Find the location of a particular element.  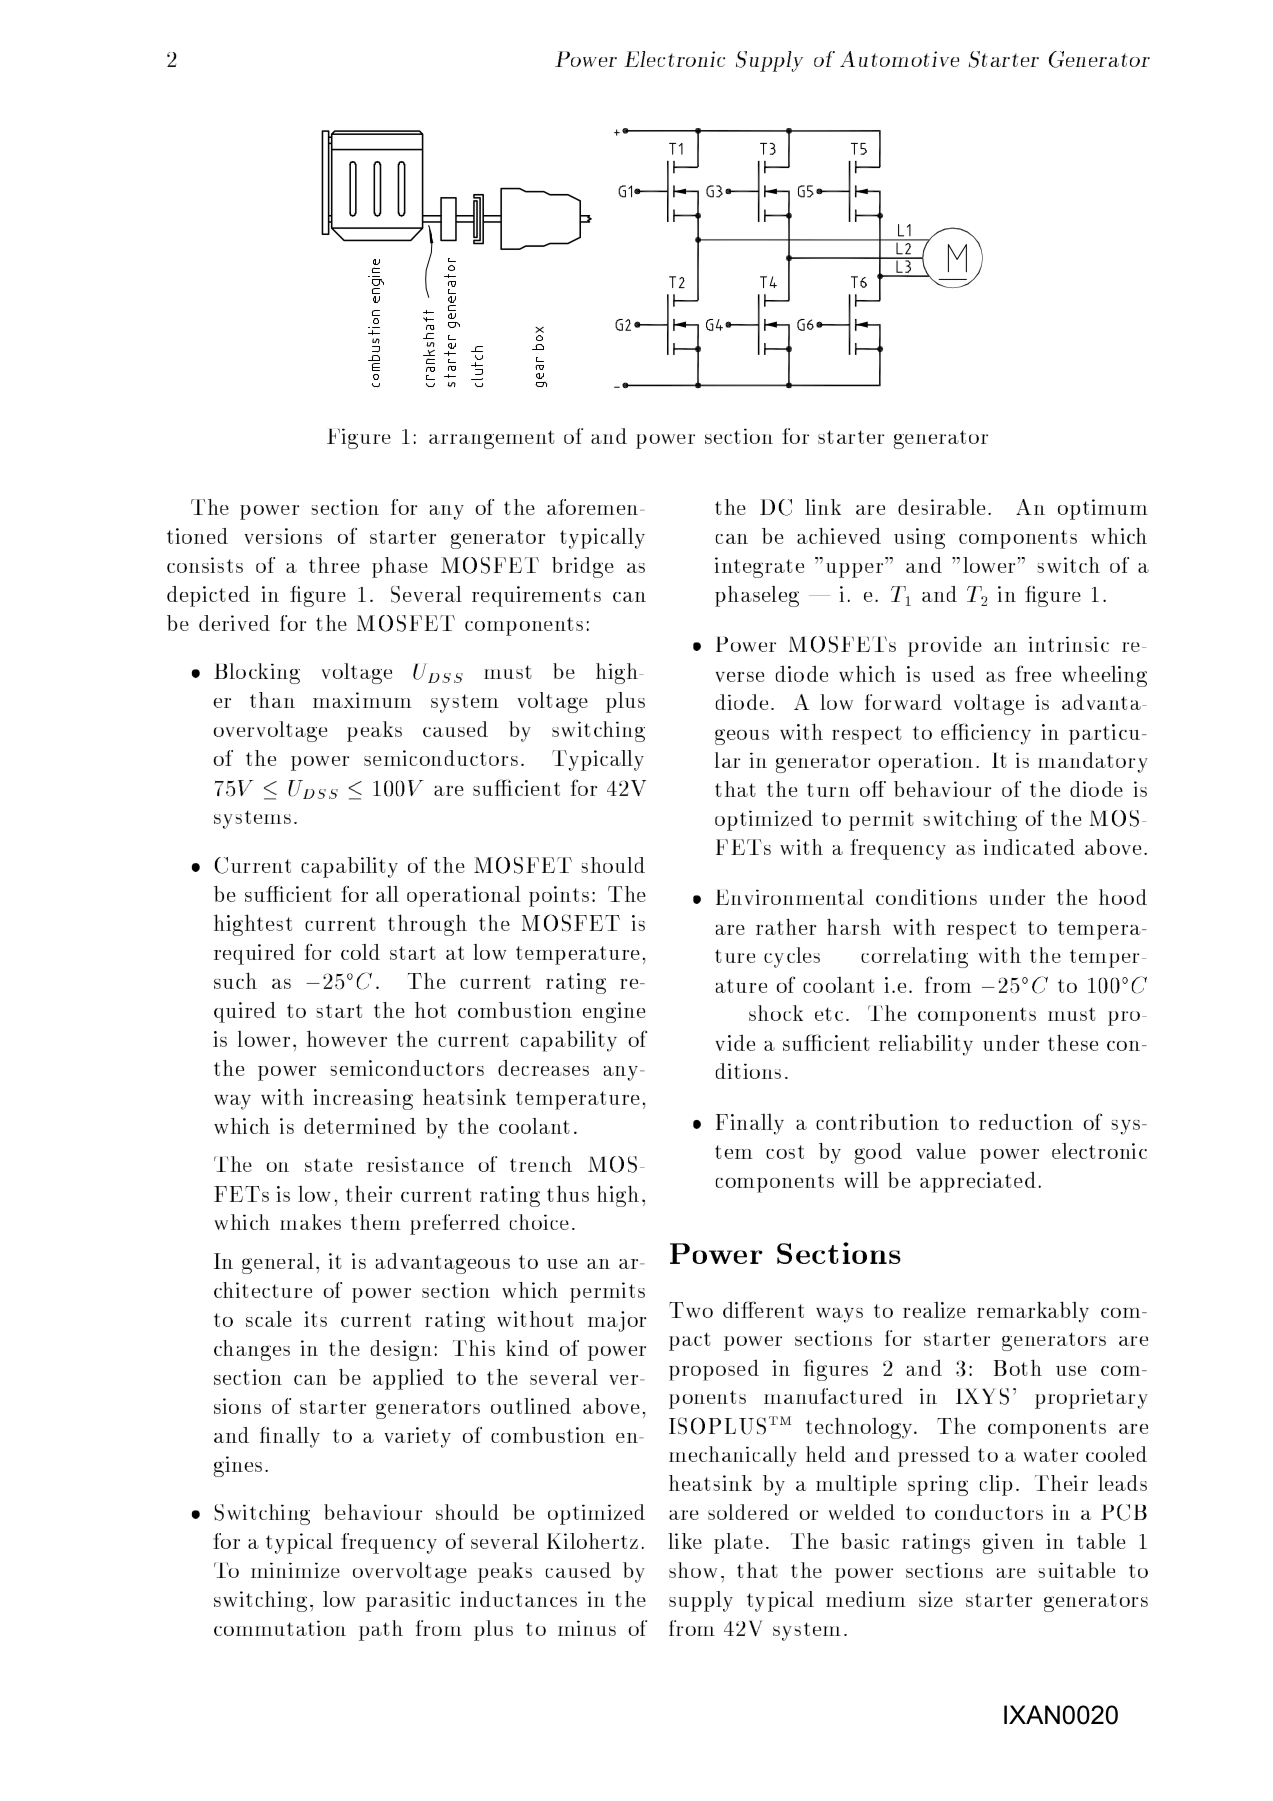

makes is located at coordinates (310, 1222).
